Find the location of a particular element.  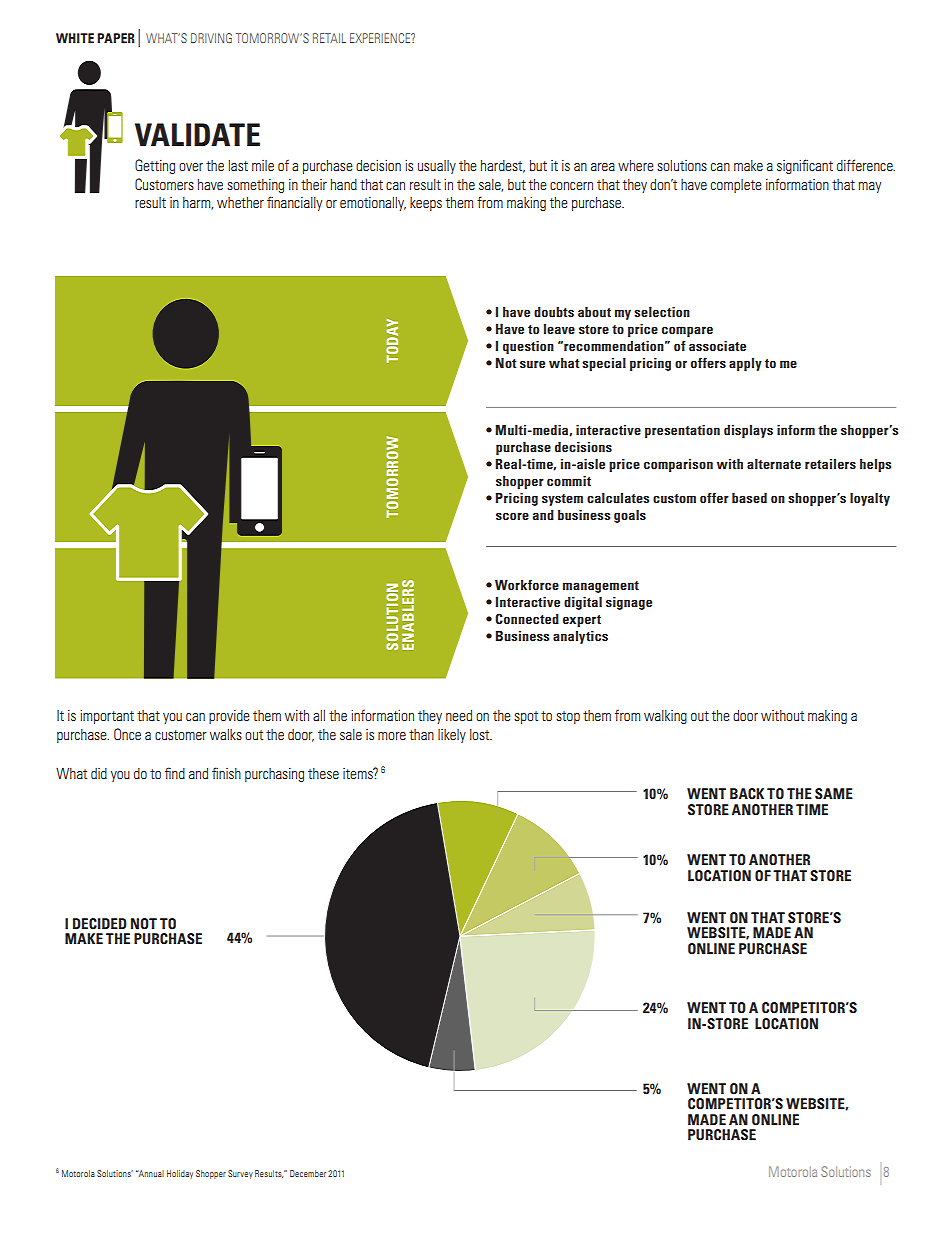

hardest is located at coordinates (503, 166).
